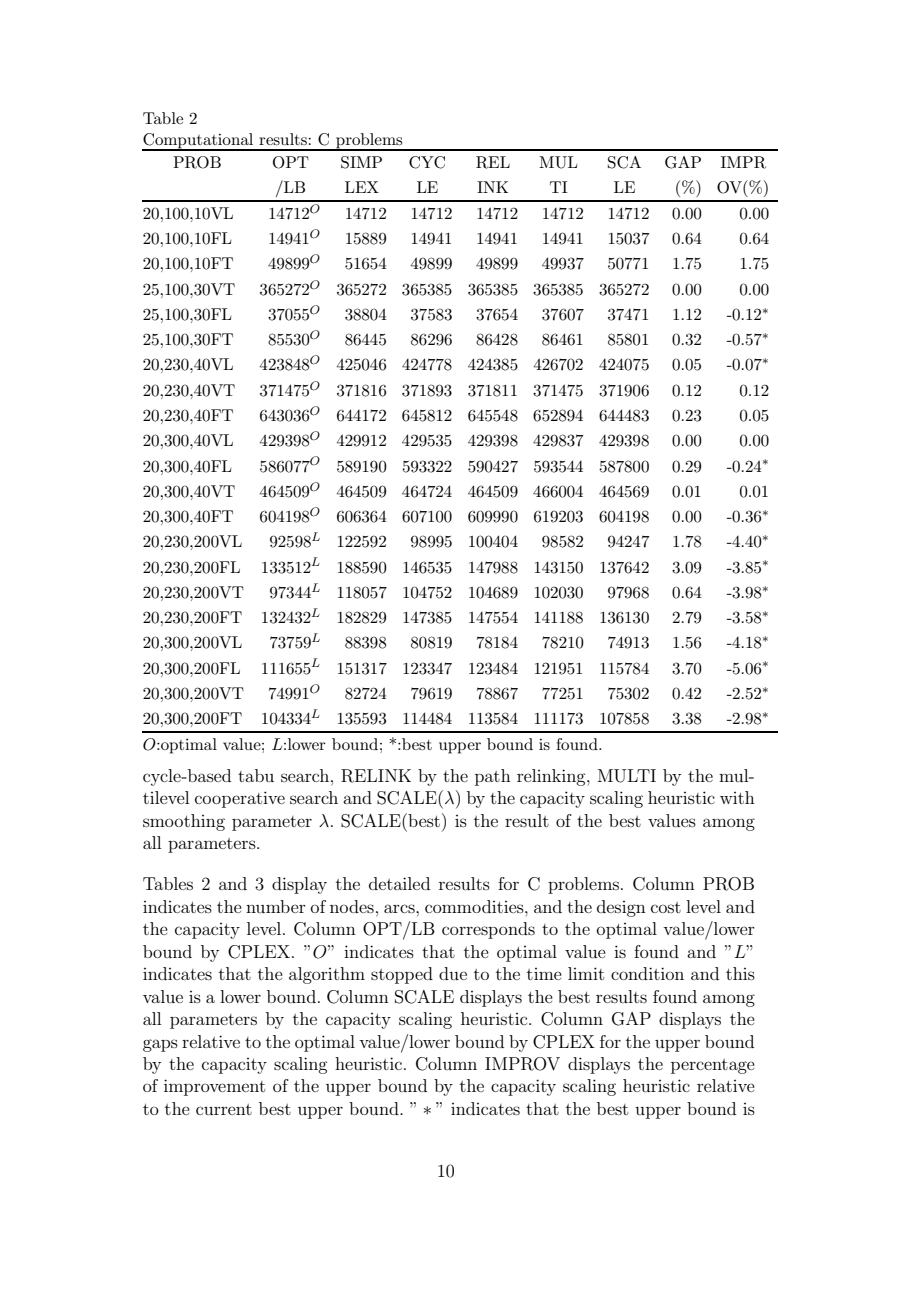 Image resolution: width=924 pixels, height=1308 pixels. What do you see at coordinates (627, 776) in the document?
I see `MULTI` at bounding box center [627, 776].
